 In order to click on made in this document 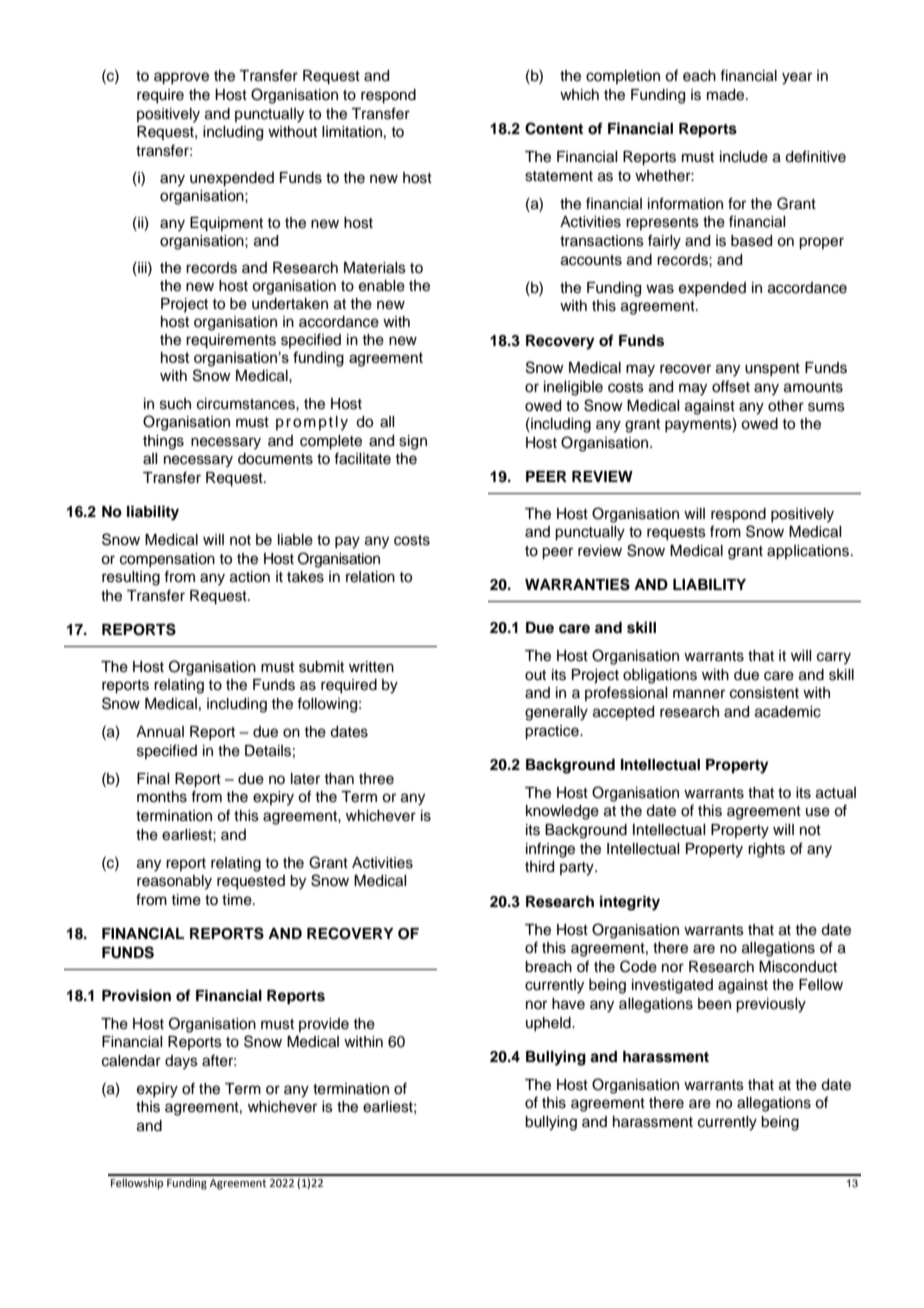, I will do `click(727, 95)`.
